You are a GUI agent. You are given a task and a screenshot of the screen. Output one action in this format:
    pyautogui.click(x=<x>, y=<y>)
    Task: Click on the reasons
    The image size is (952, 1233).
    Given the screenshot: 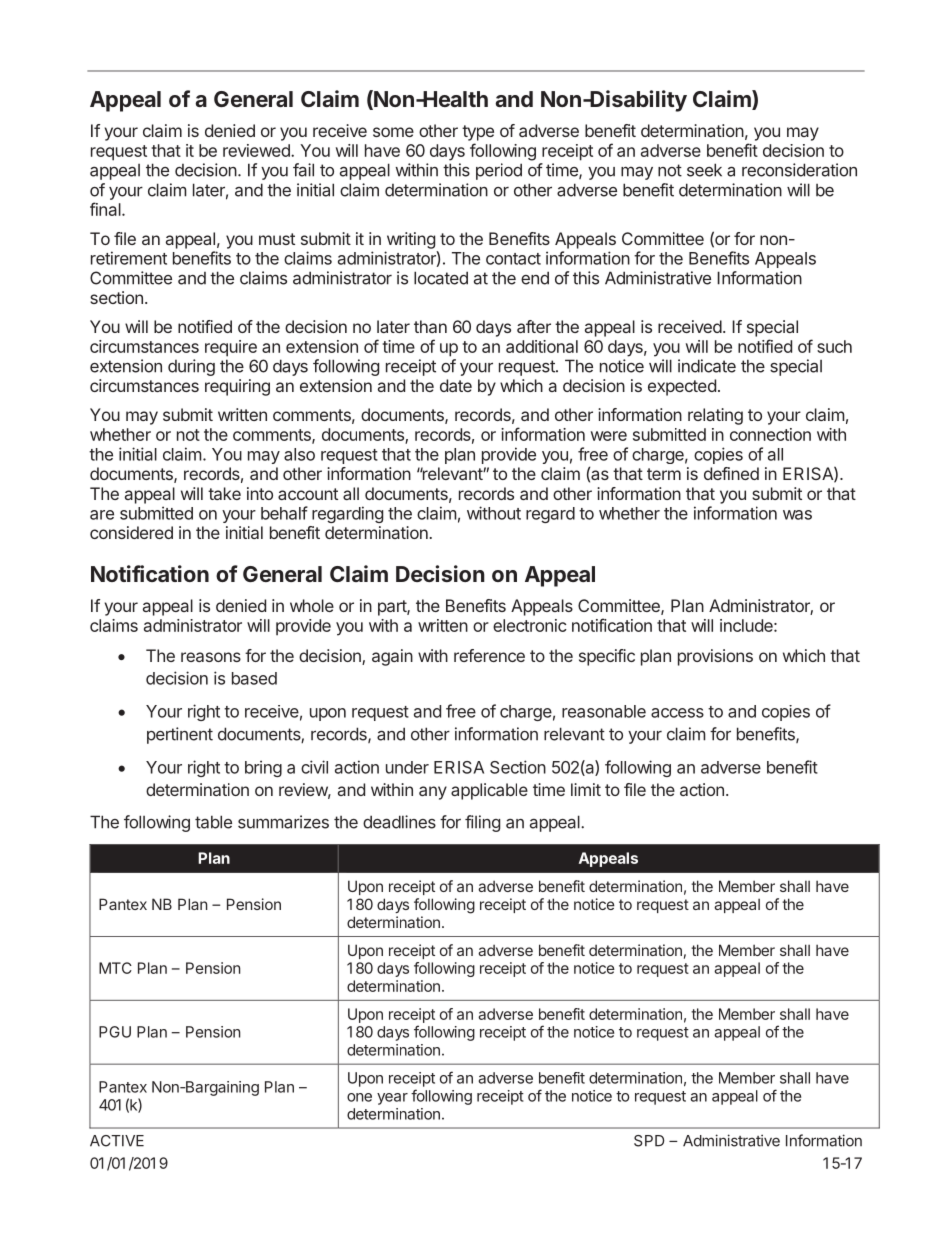 What is the action you would take?
    pyautogui.click(x=211, y=657)
